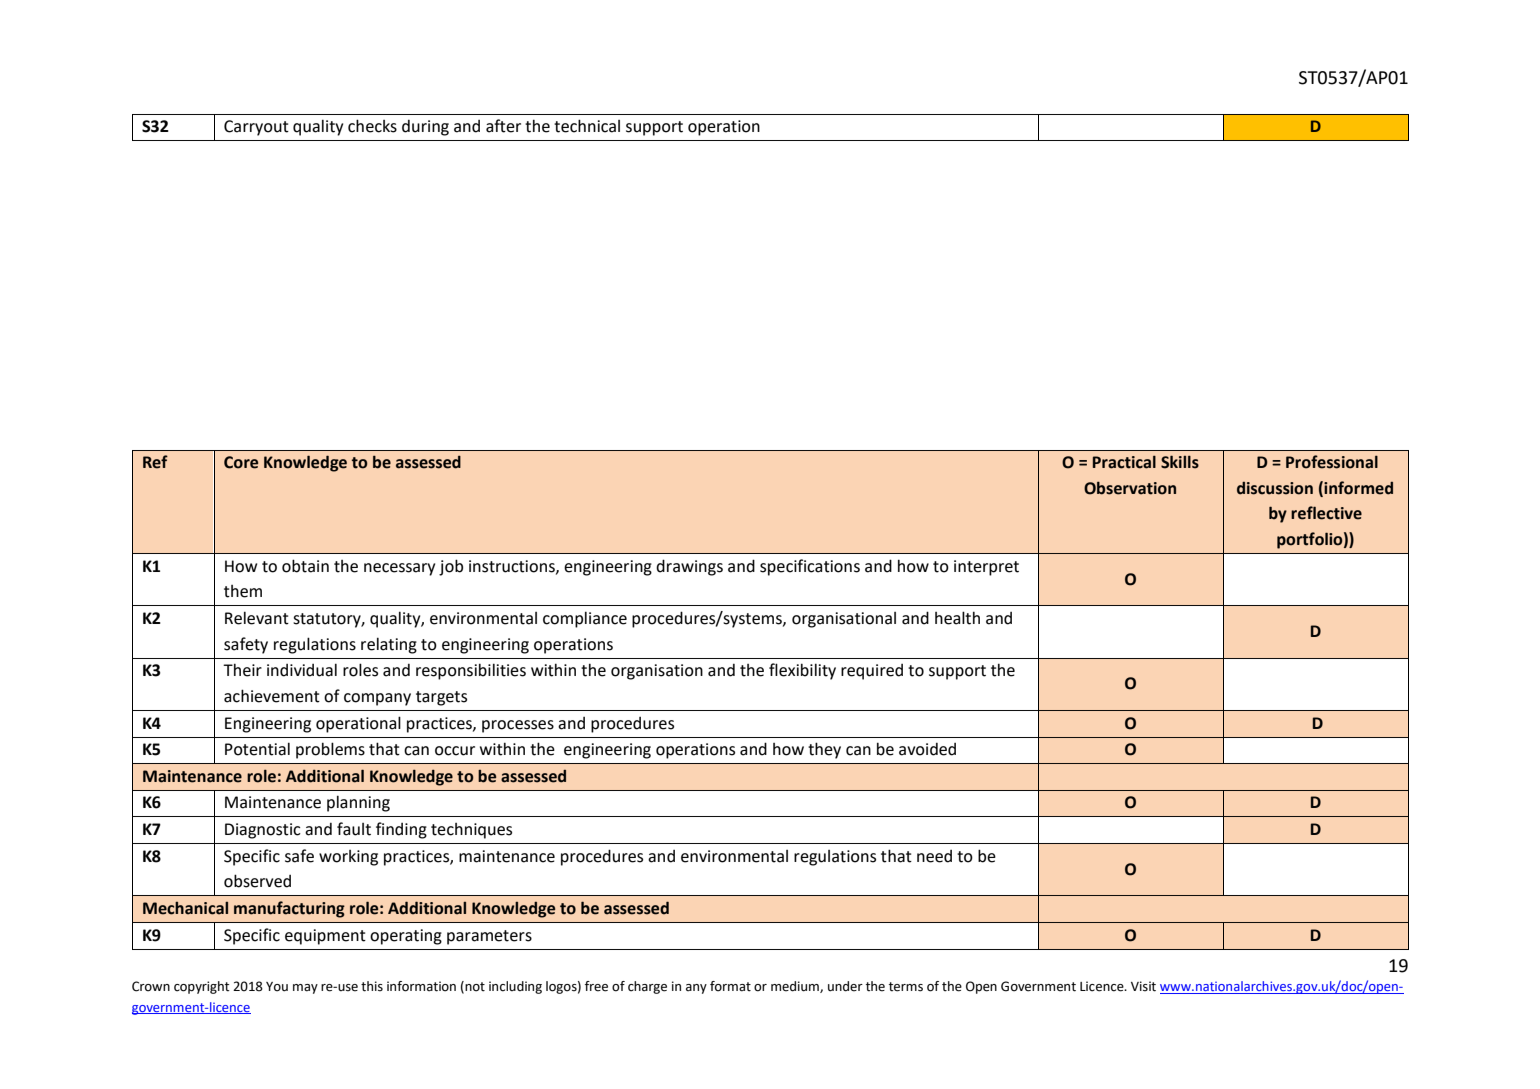  What do you see at coordinates (1180, 462) in the document?
I see `Skills` at bounding box center [1180, 462].
